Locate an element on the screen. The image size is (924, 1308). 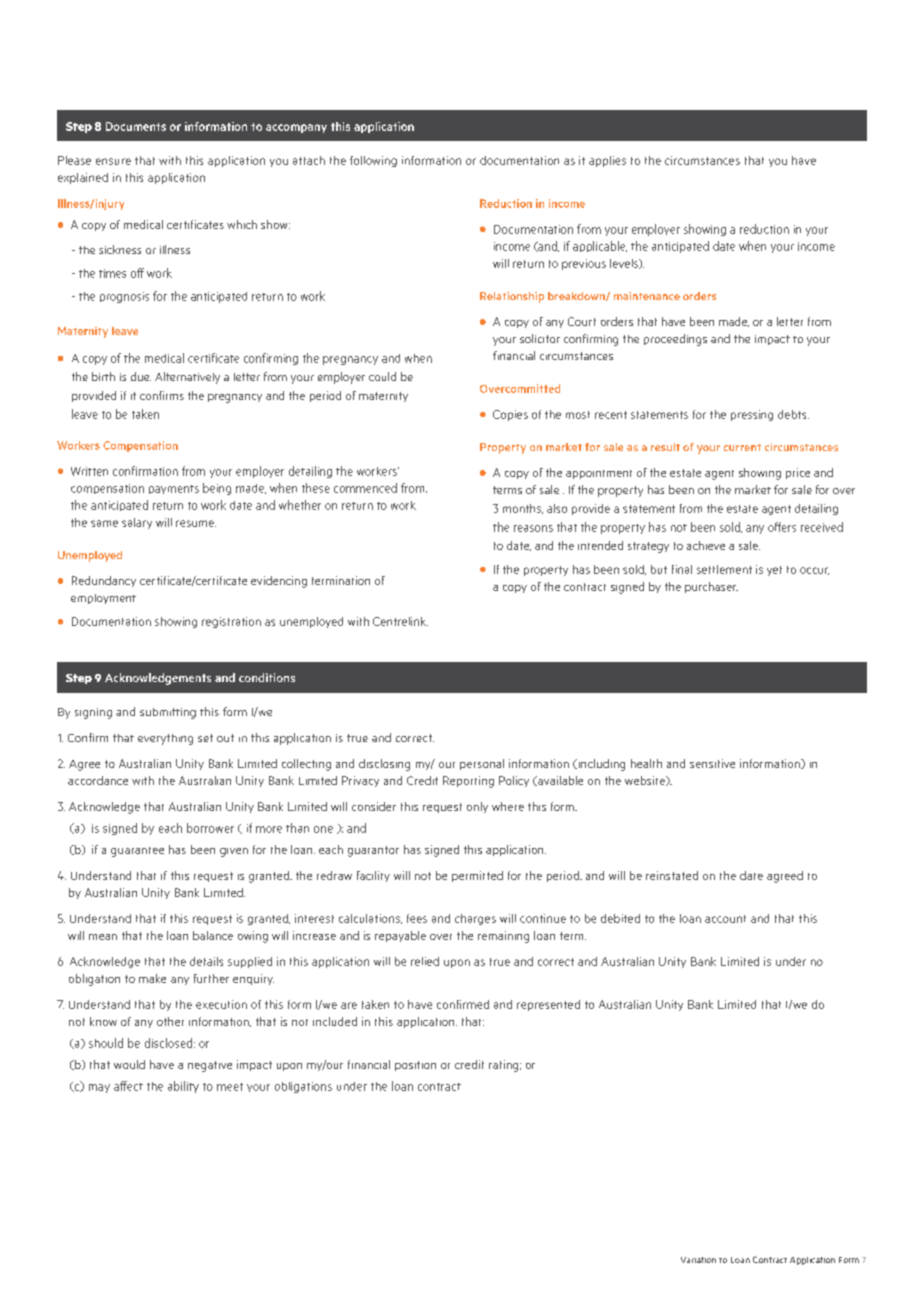
salary is located at coordinates (137, 523).
